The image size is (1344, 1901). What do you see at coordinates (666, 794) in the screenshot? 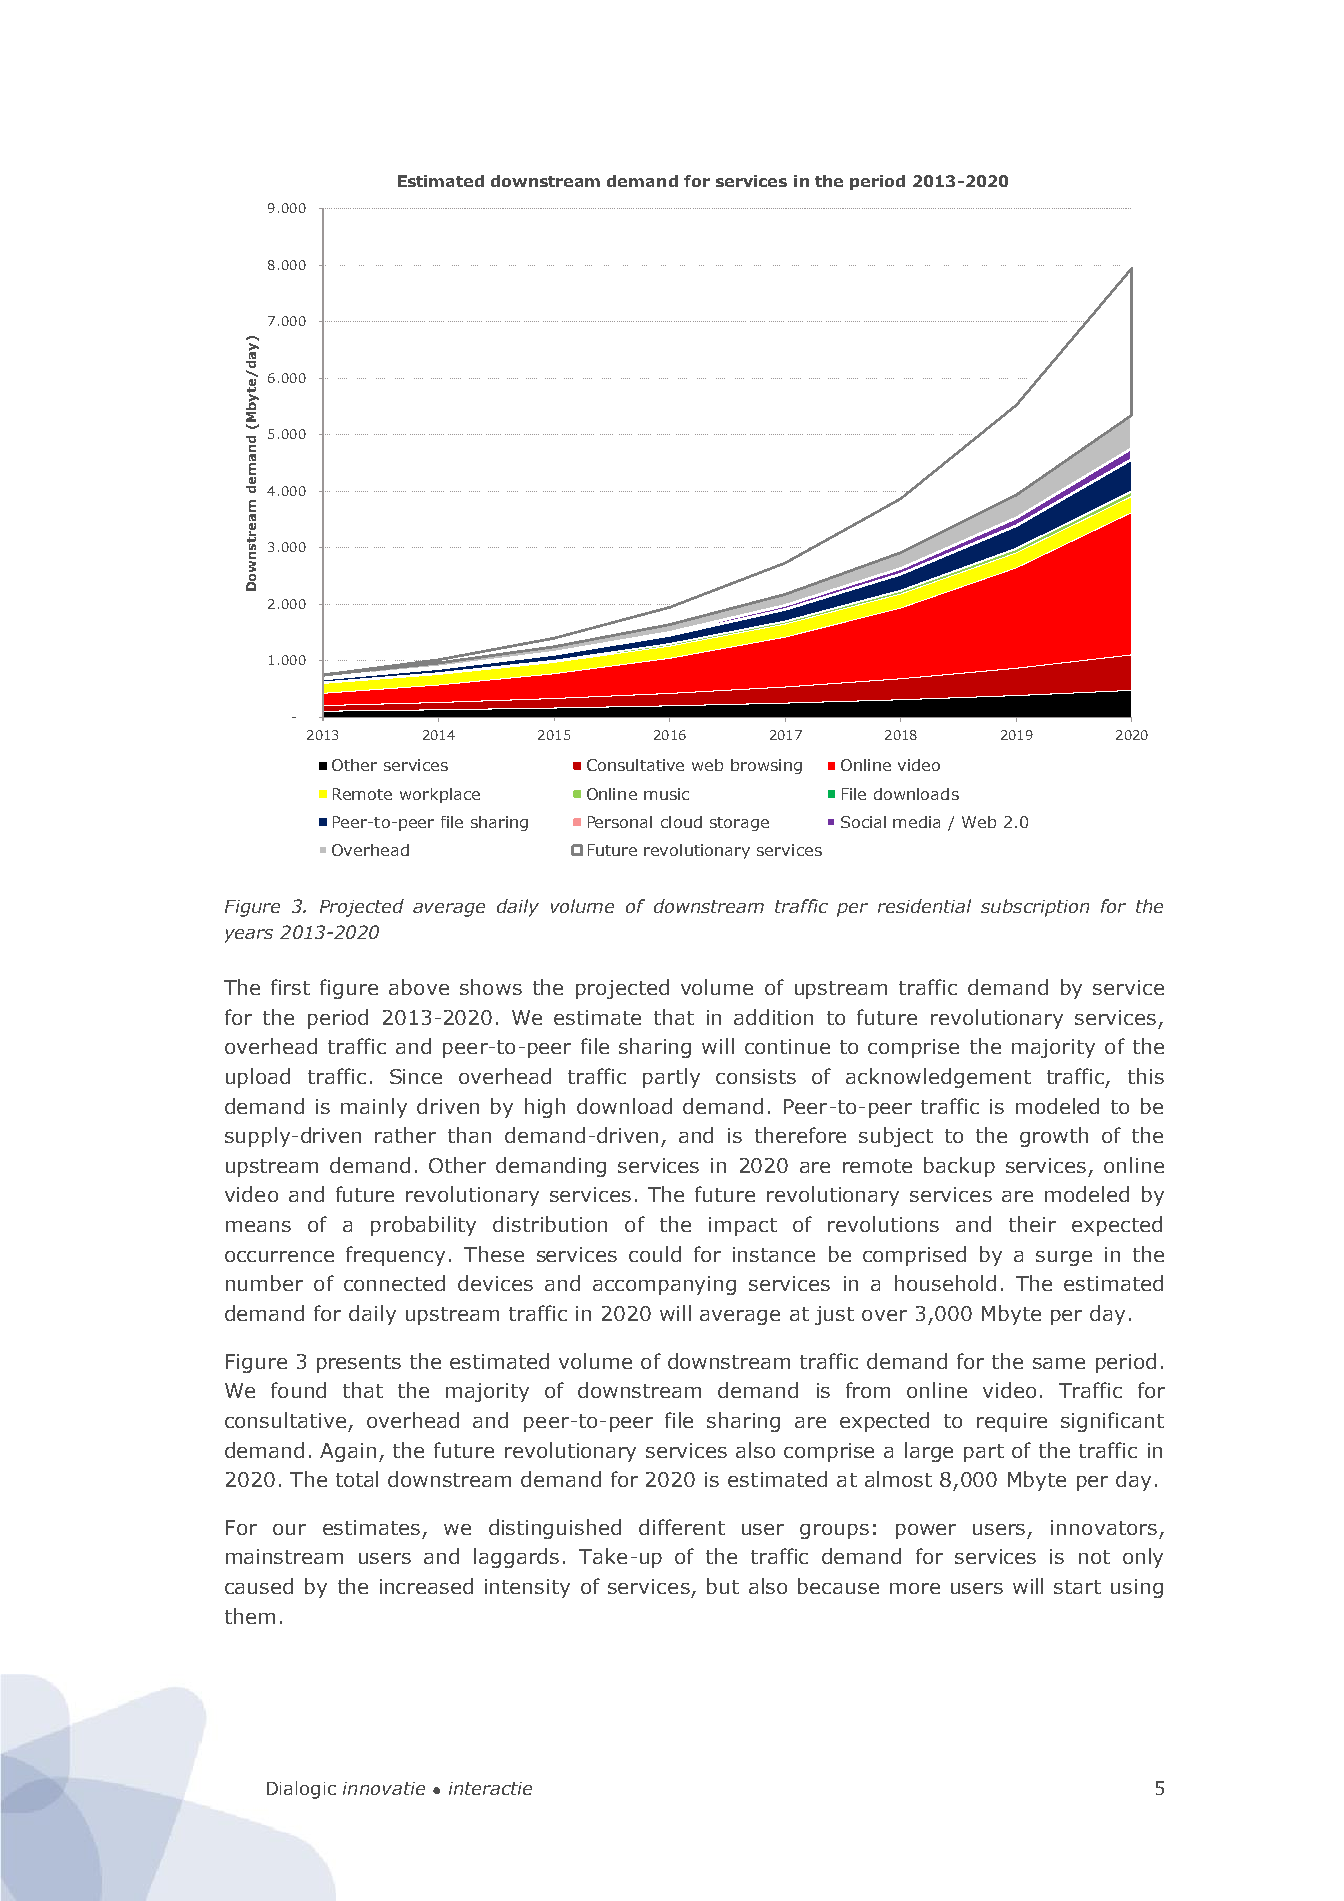
I see `music` at bounding box center [666, 794].
